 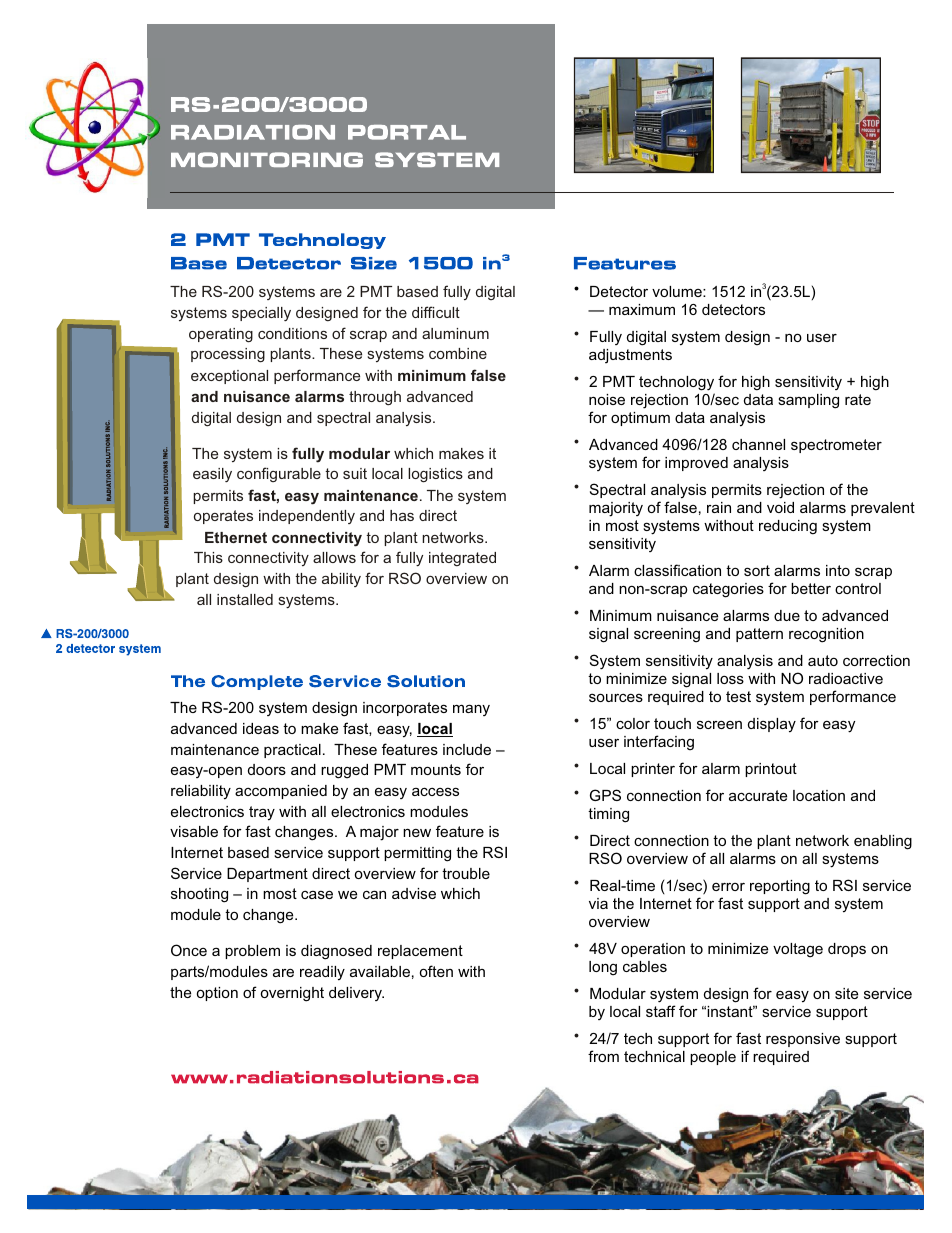 What do you see at coordinates (808, 401) in the screenshot?
I see `sampling` at bounding box center [808, 401].
